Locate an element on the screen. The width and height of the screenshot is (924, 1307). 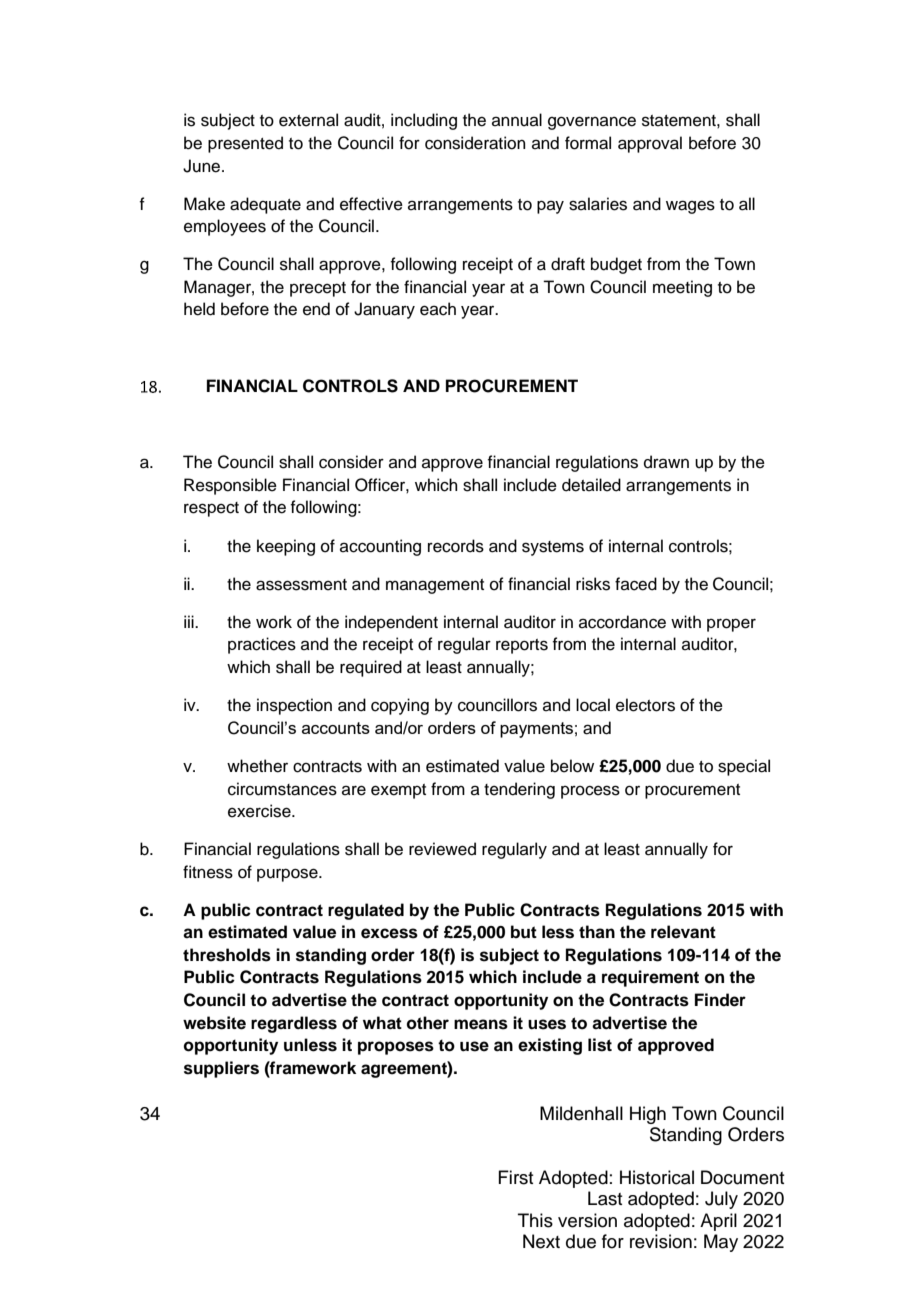
reports is located at coordinates (522, 646).
